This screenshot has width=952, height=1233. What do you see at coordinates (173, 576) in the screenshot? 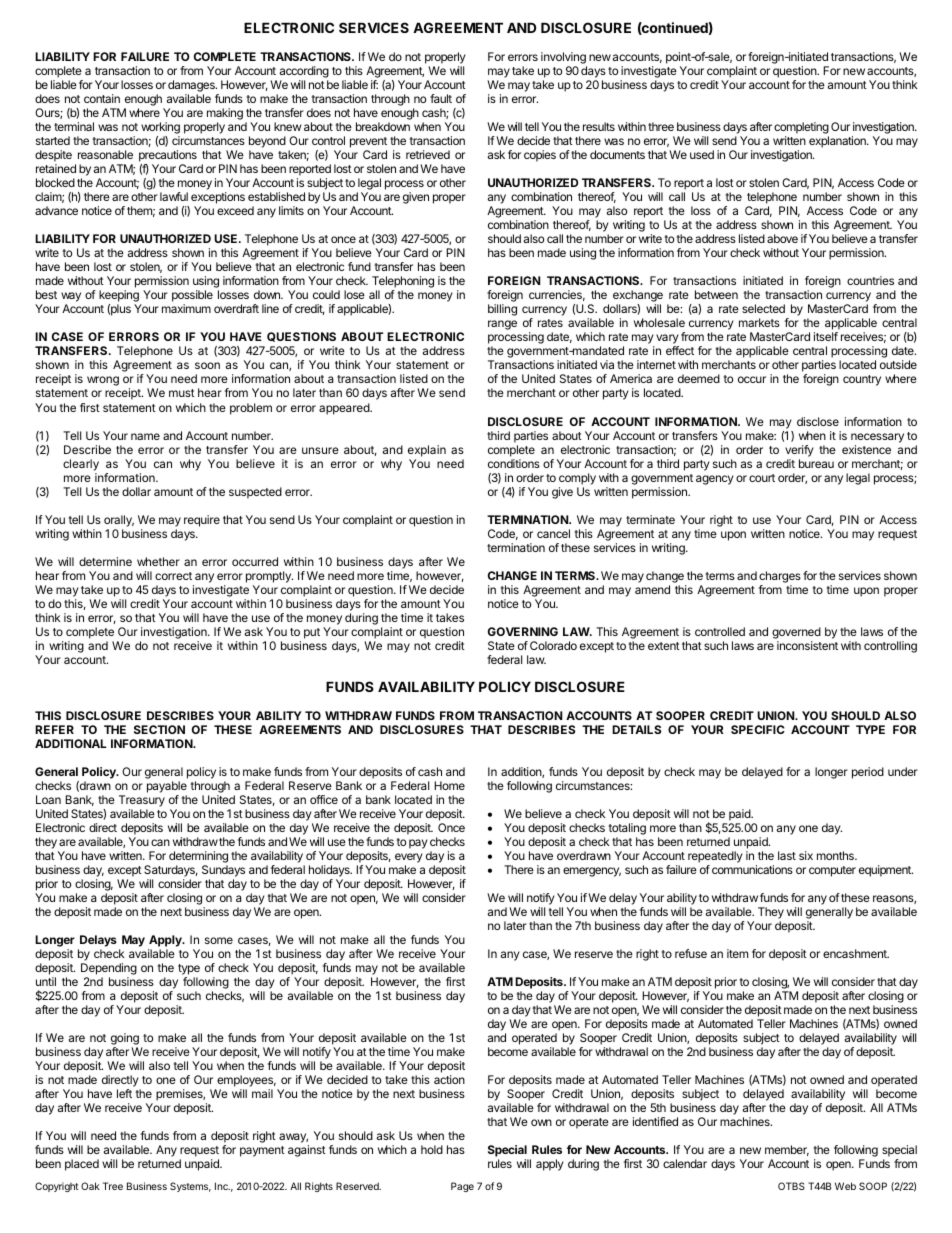
I see `correct` at bounding box center [173, 576].
